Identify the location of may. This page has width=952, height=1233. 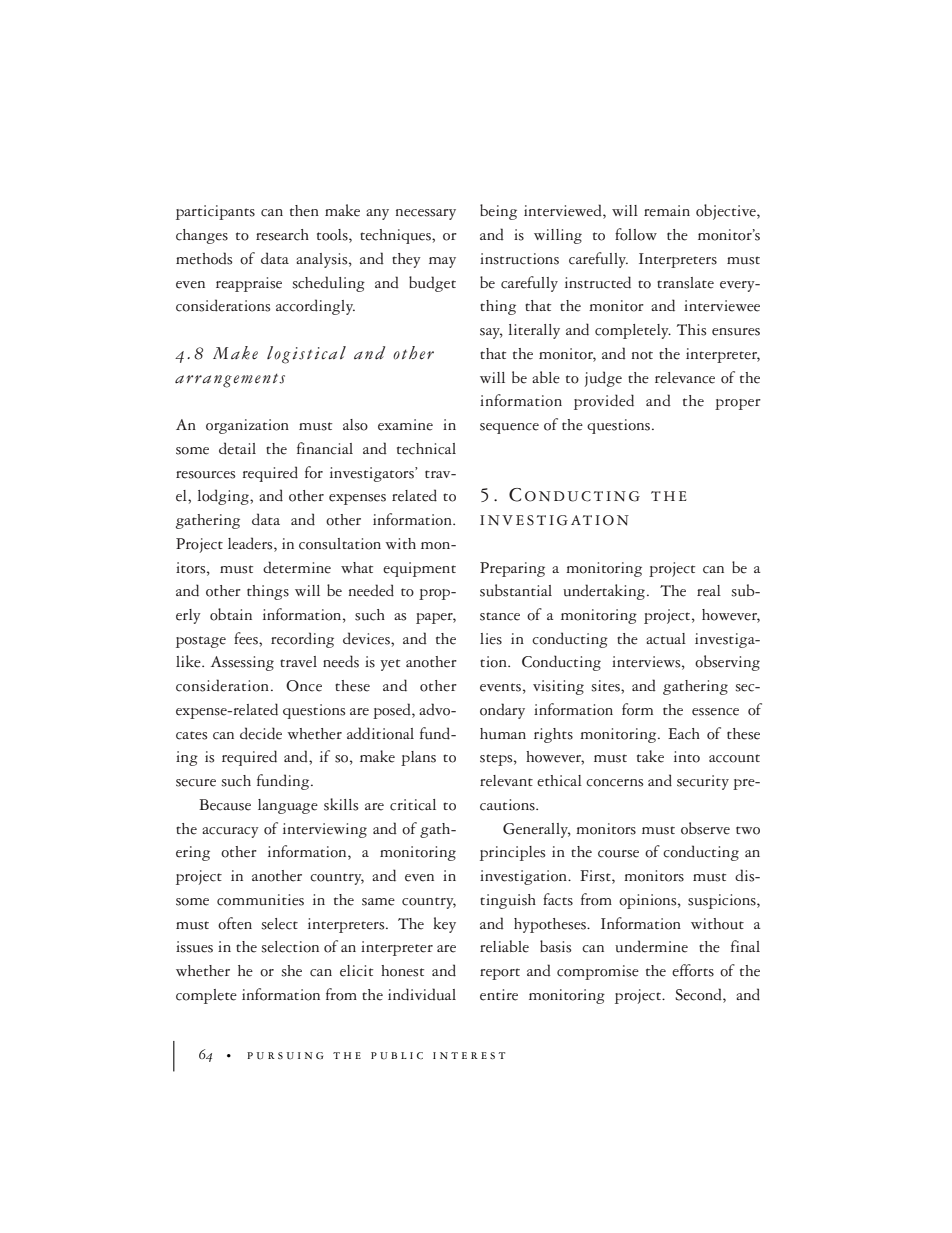
(442, 262).
